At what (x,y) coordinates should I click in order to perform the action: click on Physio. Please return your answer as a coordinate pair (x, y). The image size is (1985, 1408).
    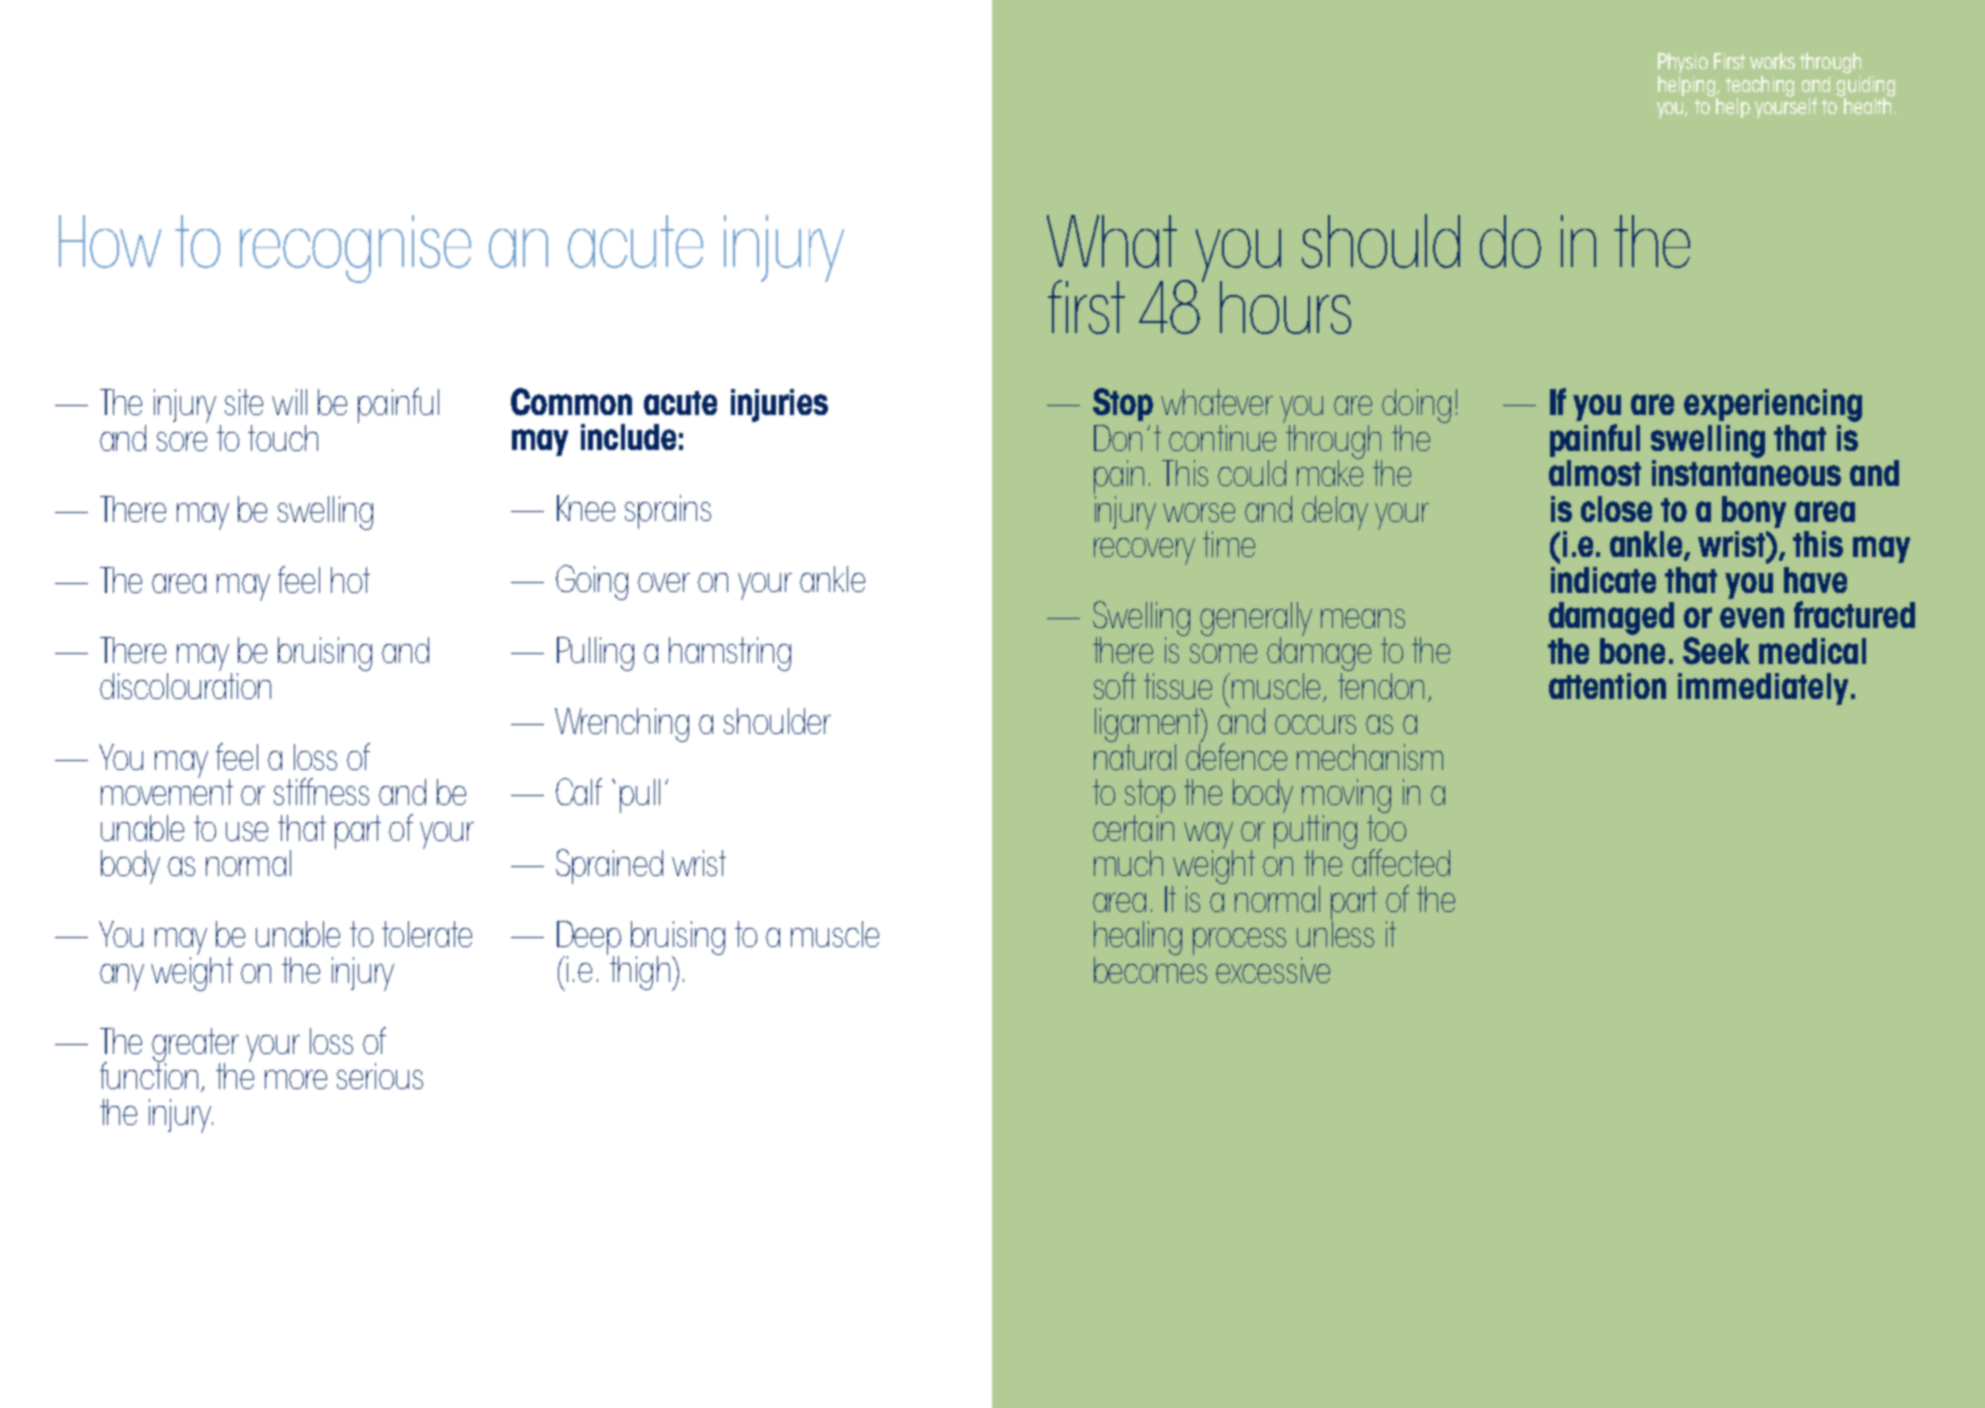
    Looking at the image, I should click on (1683, 63).
